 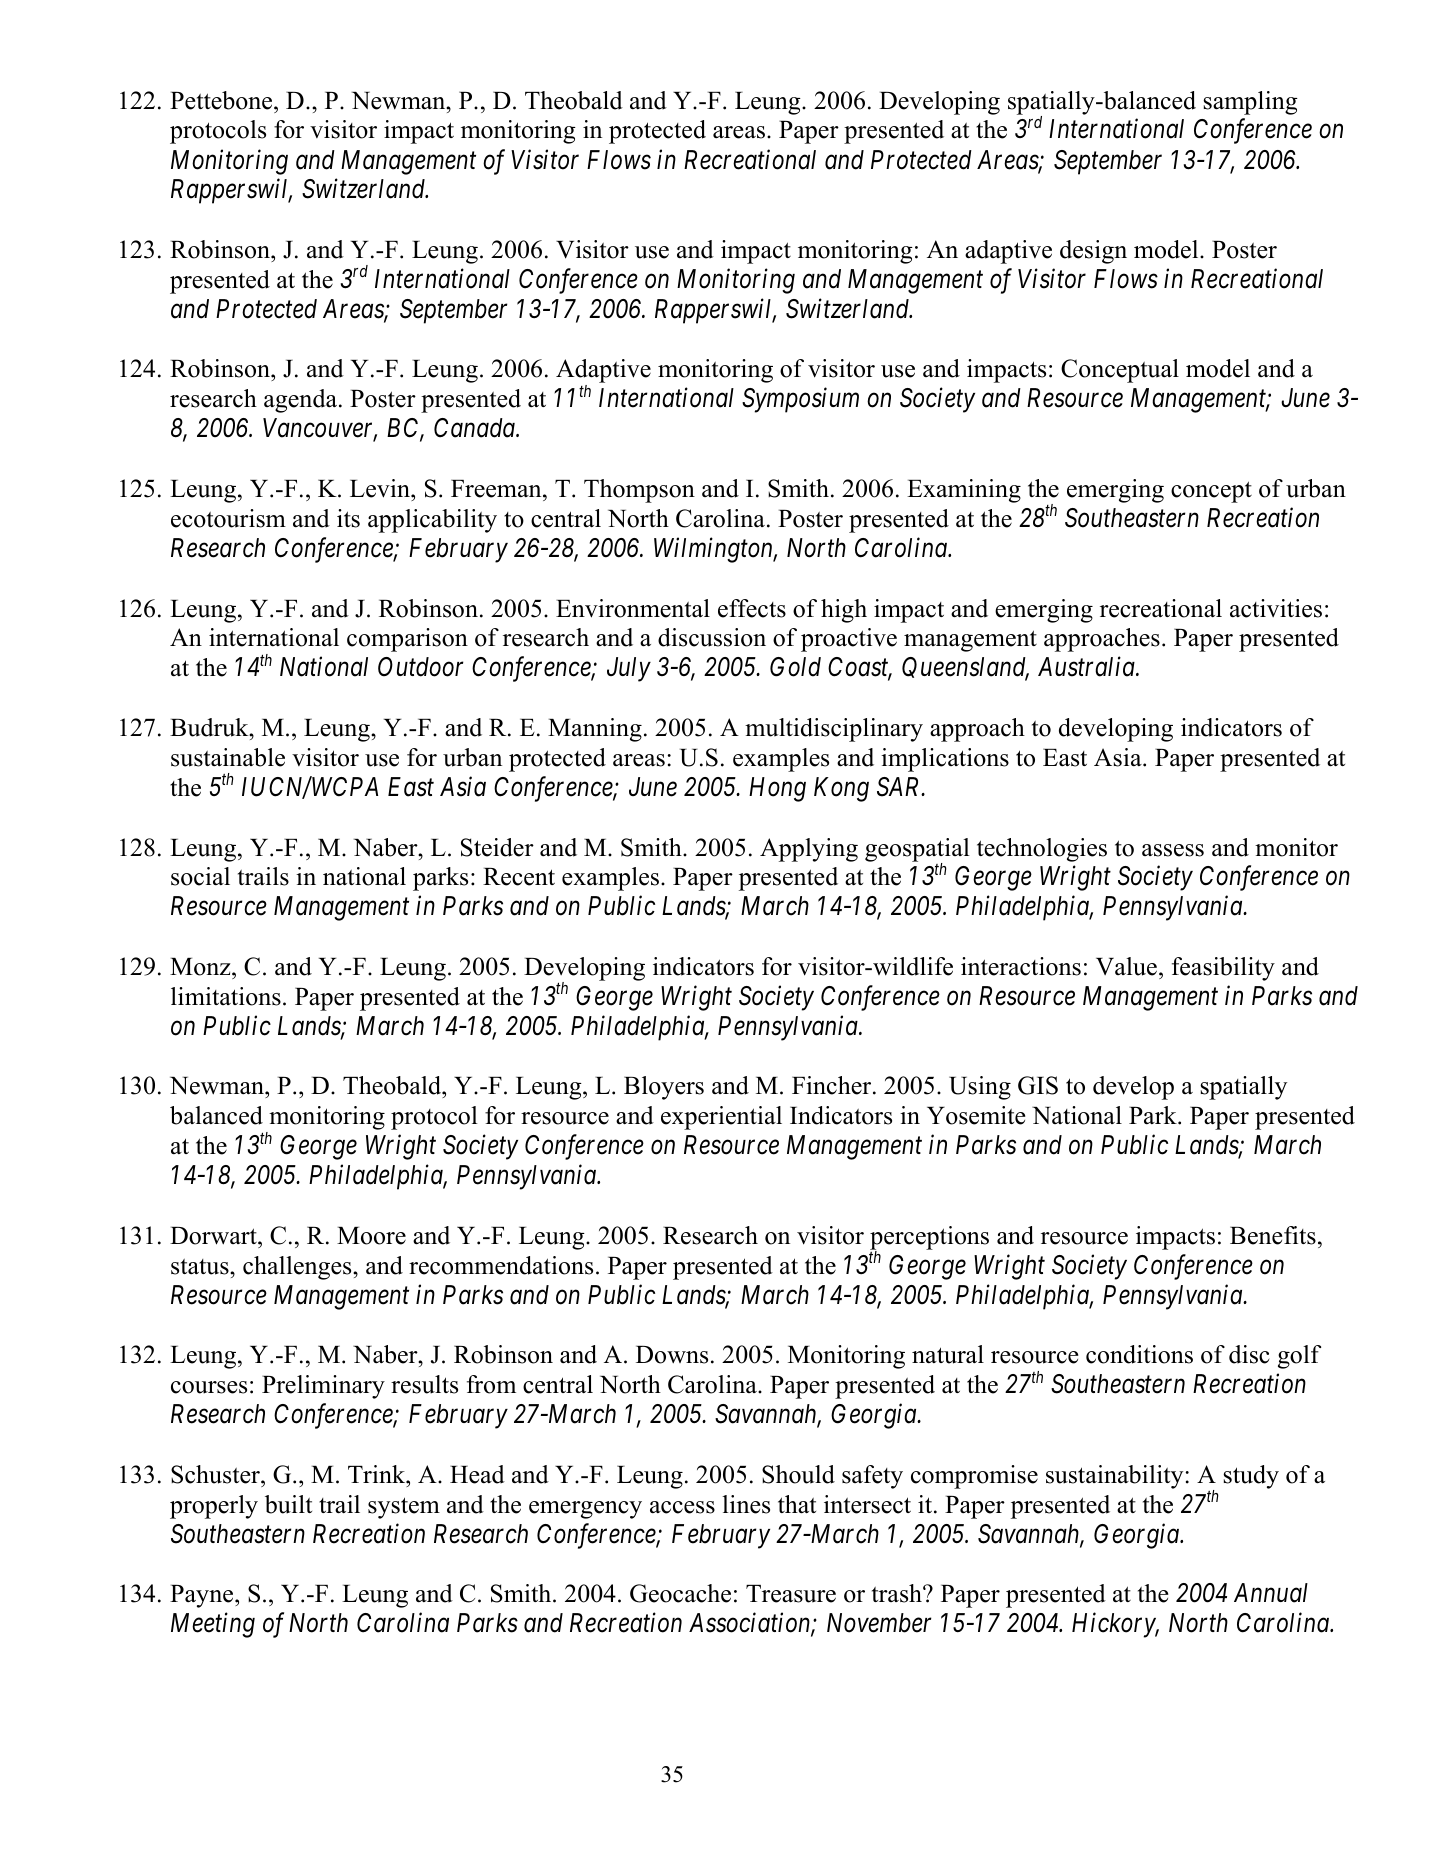 What do you see at coordinates (1038, 1085) in the page?
I see `GIS` at bounding box center [1038, 1085].
